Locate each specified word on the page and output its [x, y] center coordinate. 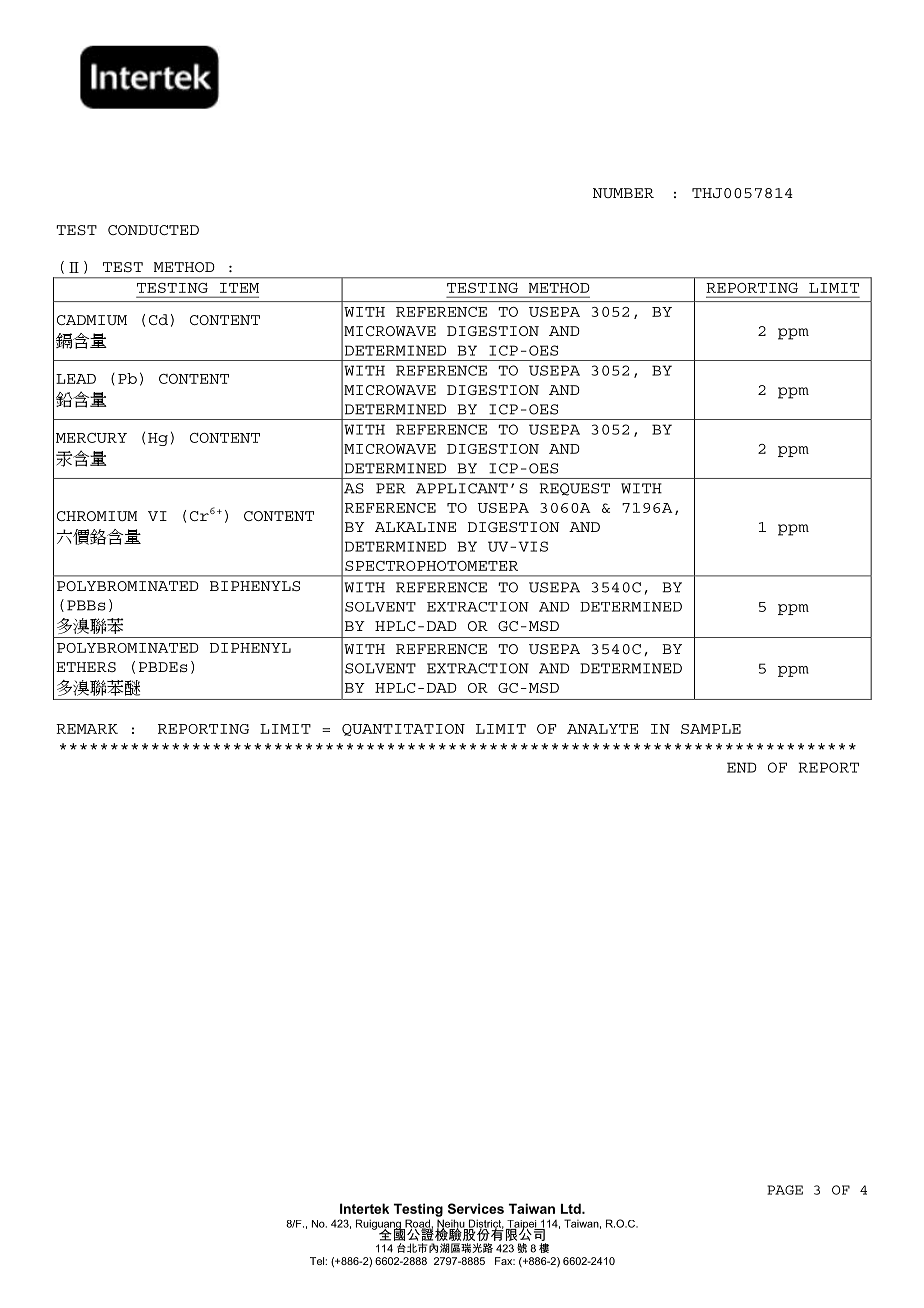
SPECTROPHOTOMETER [431, 566]
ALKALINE [415, 527]
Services [476, 1208]
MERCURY [91, 438]
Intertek [364, 1208]
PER [391, 488]
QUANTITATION [403, 730]
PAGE [785, 1190]
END [742, 767]
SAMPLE [711, 729]
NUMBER [623, 193]
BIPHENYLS [255, 586]
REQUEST [575, 489]
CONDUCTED [153, 230]
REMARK [87, 729]
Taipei [522, 1226]
